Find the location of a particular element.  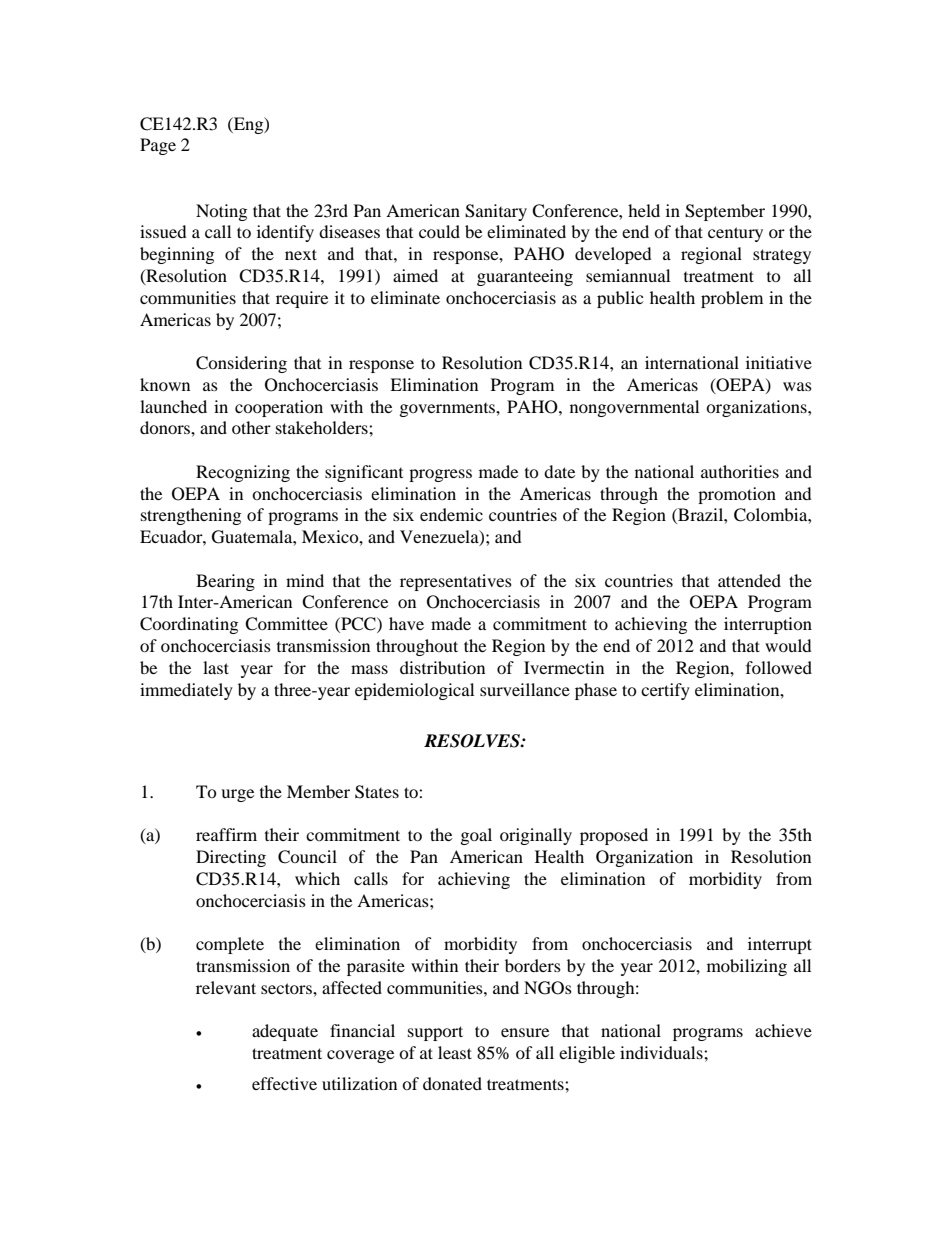

certify is located at coordinates (665, 691).
